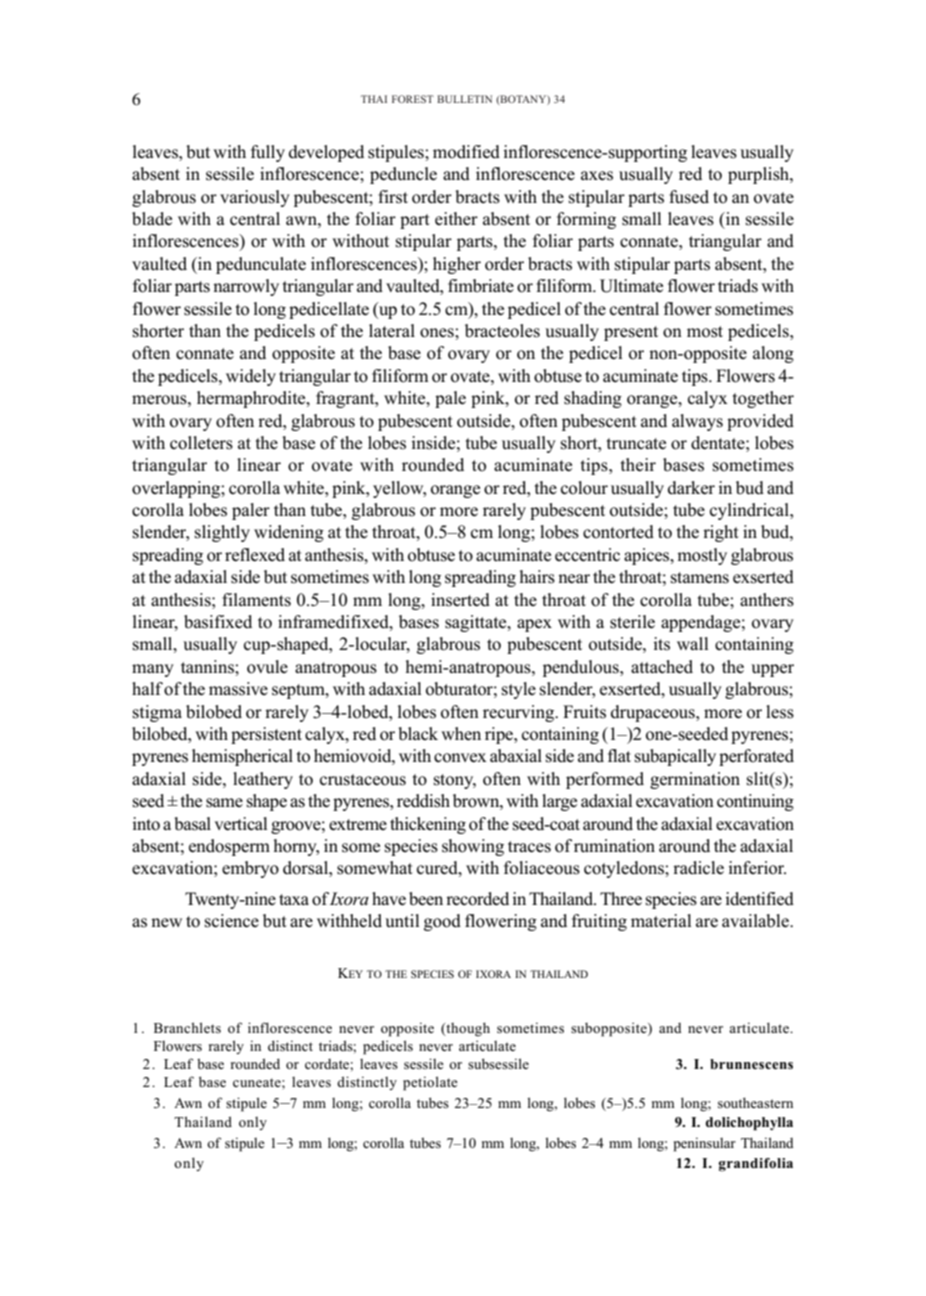 The width and height of the page is (926, 1296). I want to click on science, so click(232, 921).
